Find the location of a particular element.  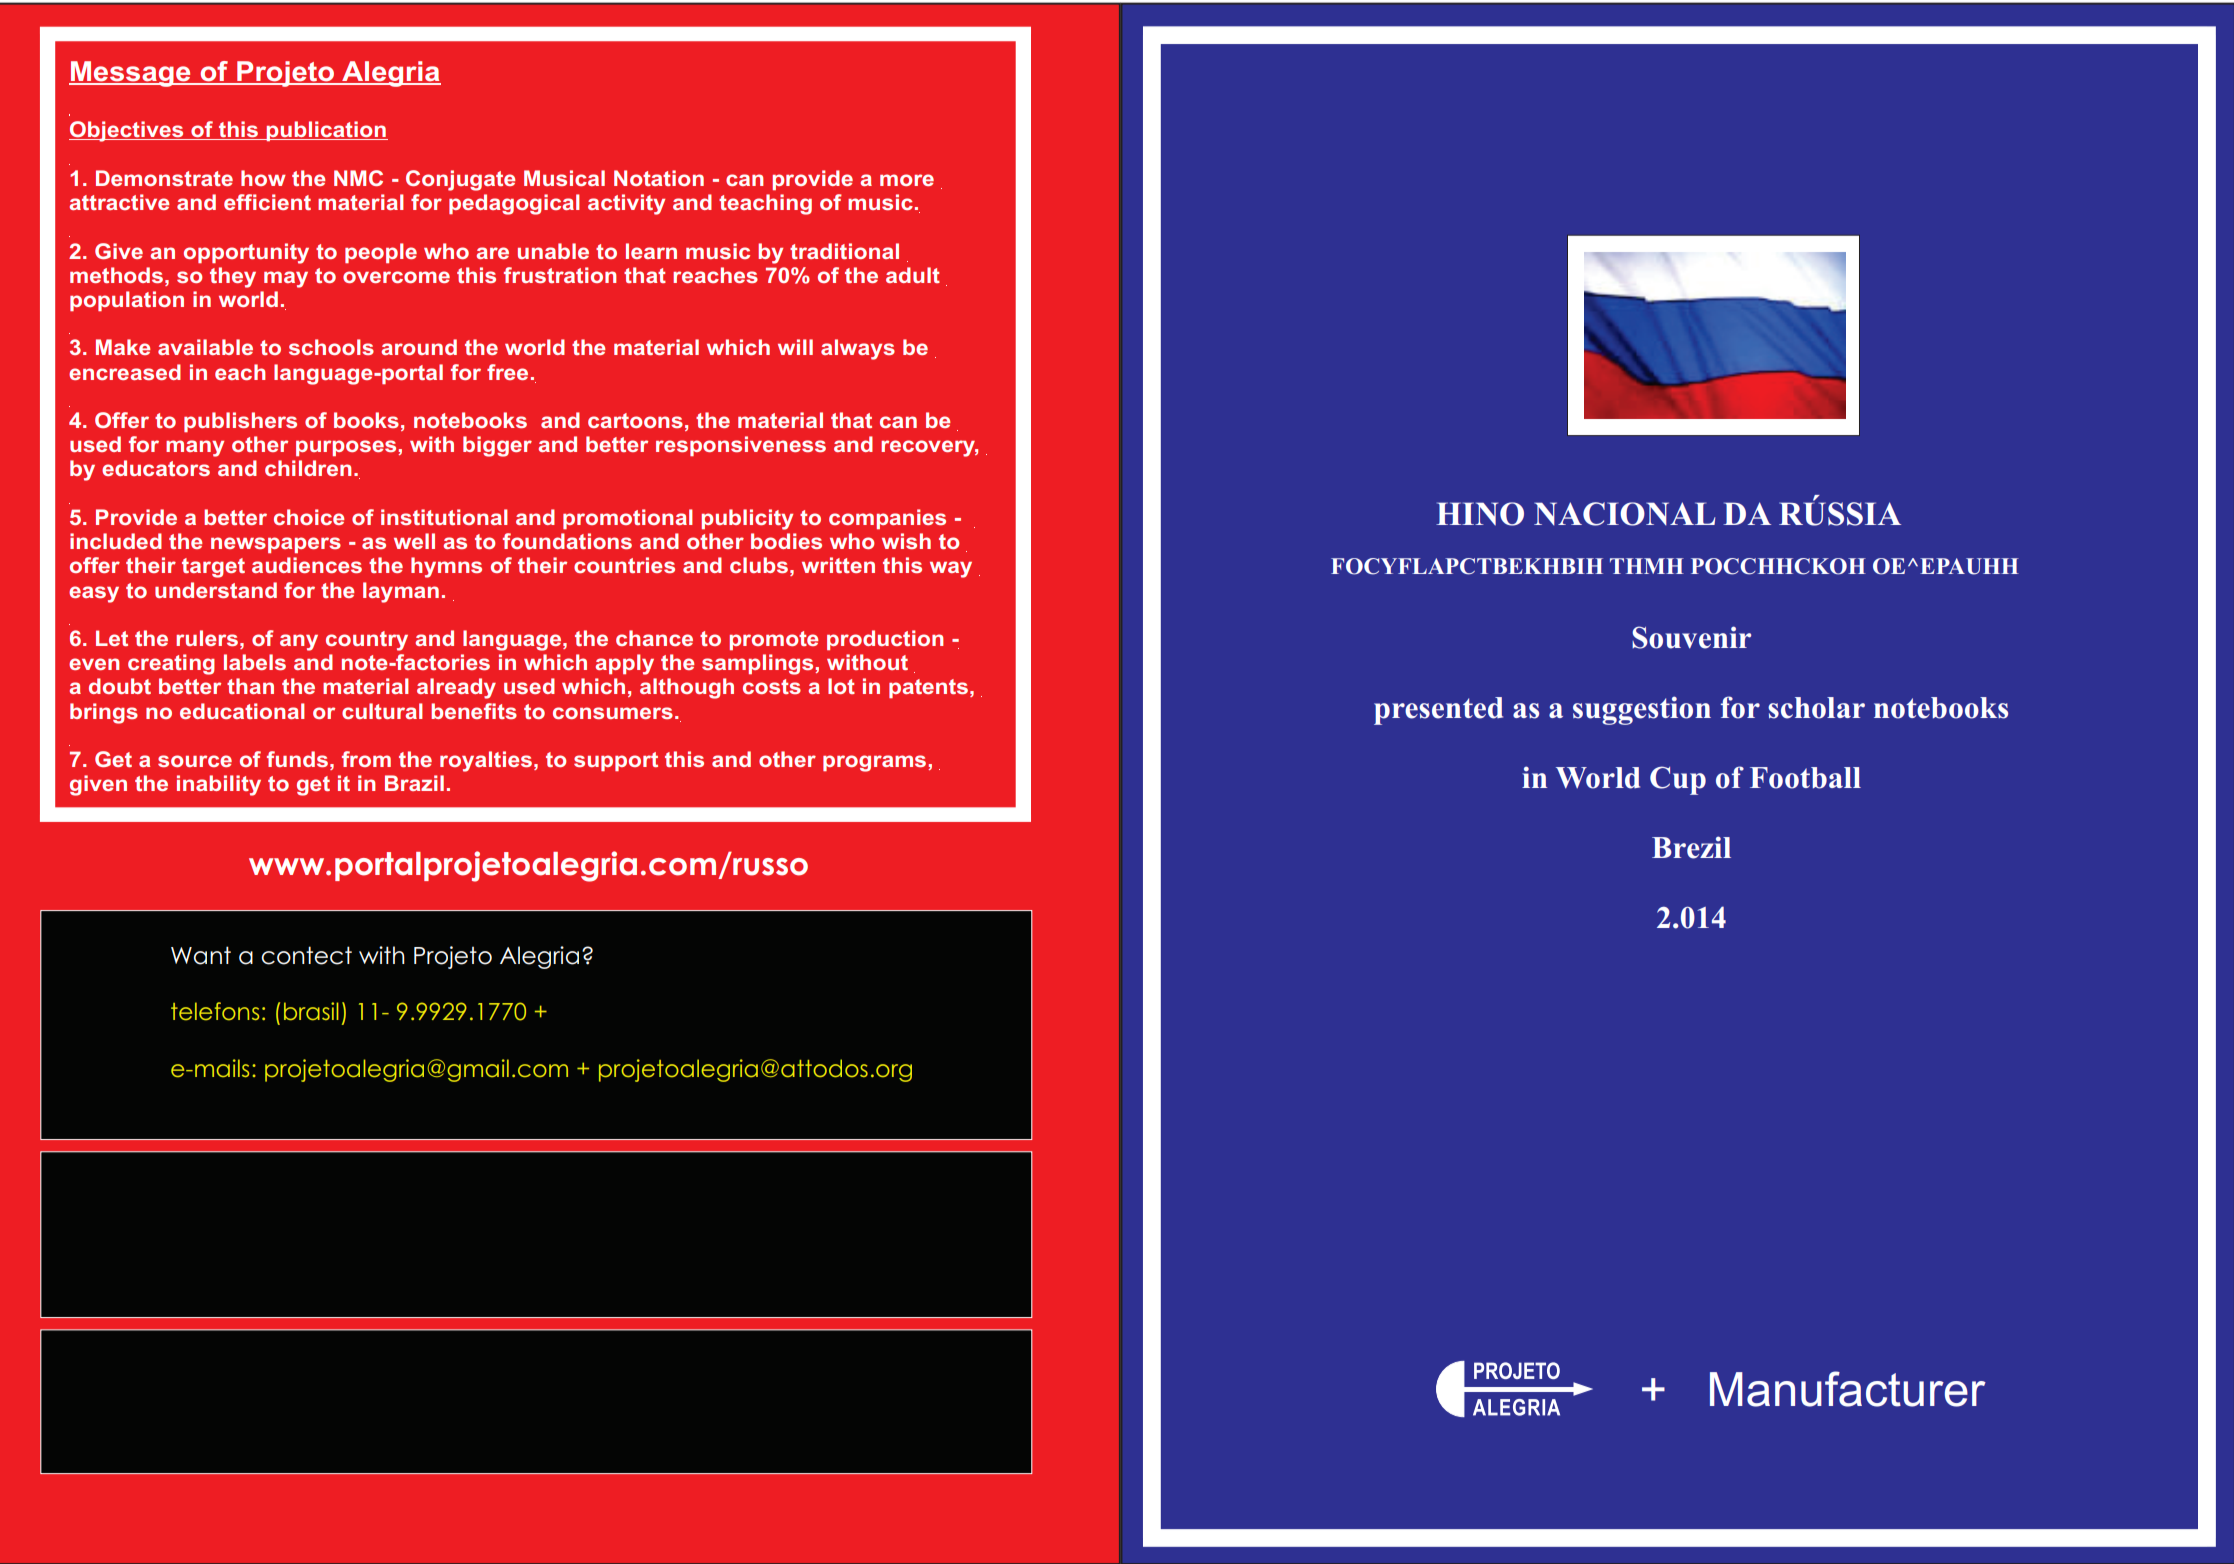

Cup is located at coordinates (1678, 780).
